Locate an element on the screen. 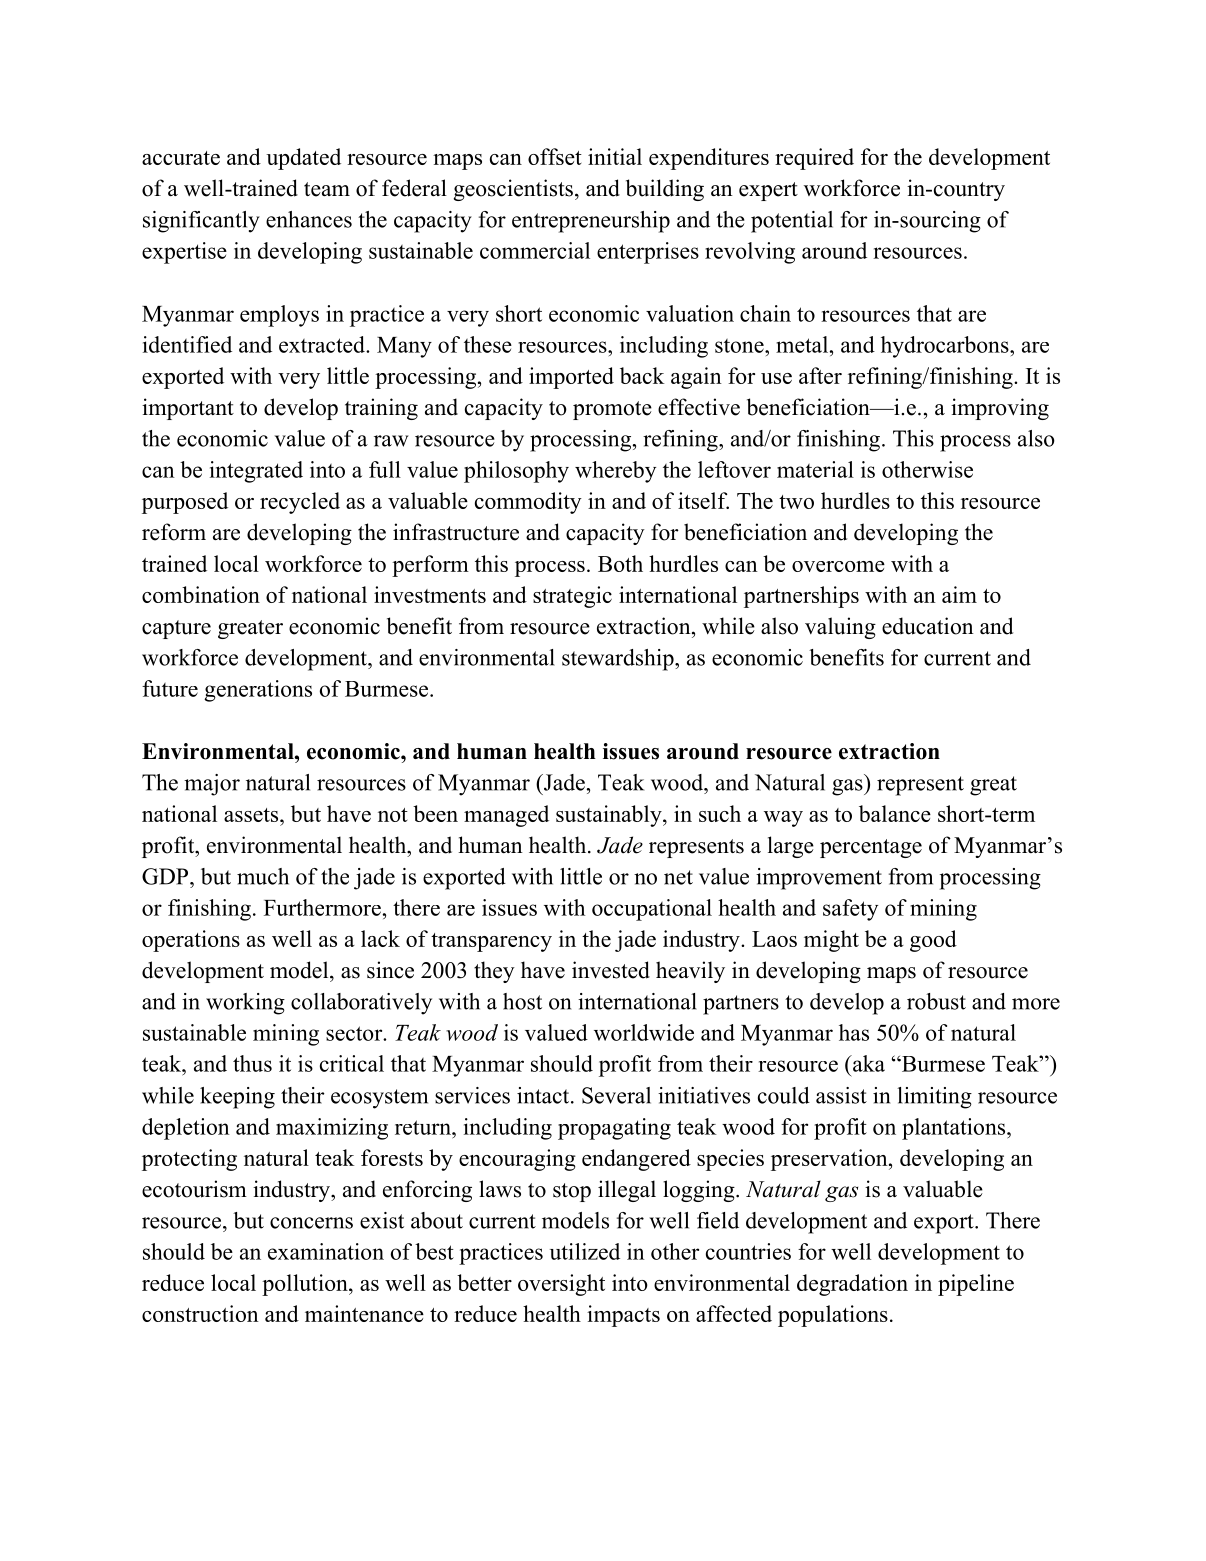 Image resolution: width=1206 pixels, height=1561 pixels. after is located at coordinates (820, 375).
